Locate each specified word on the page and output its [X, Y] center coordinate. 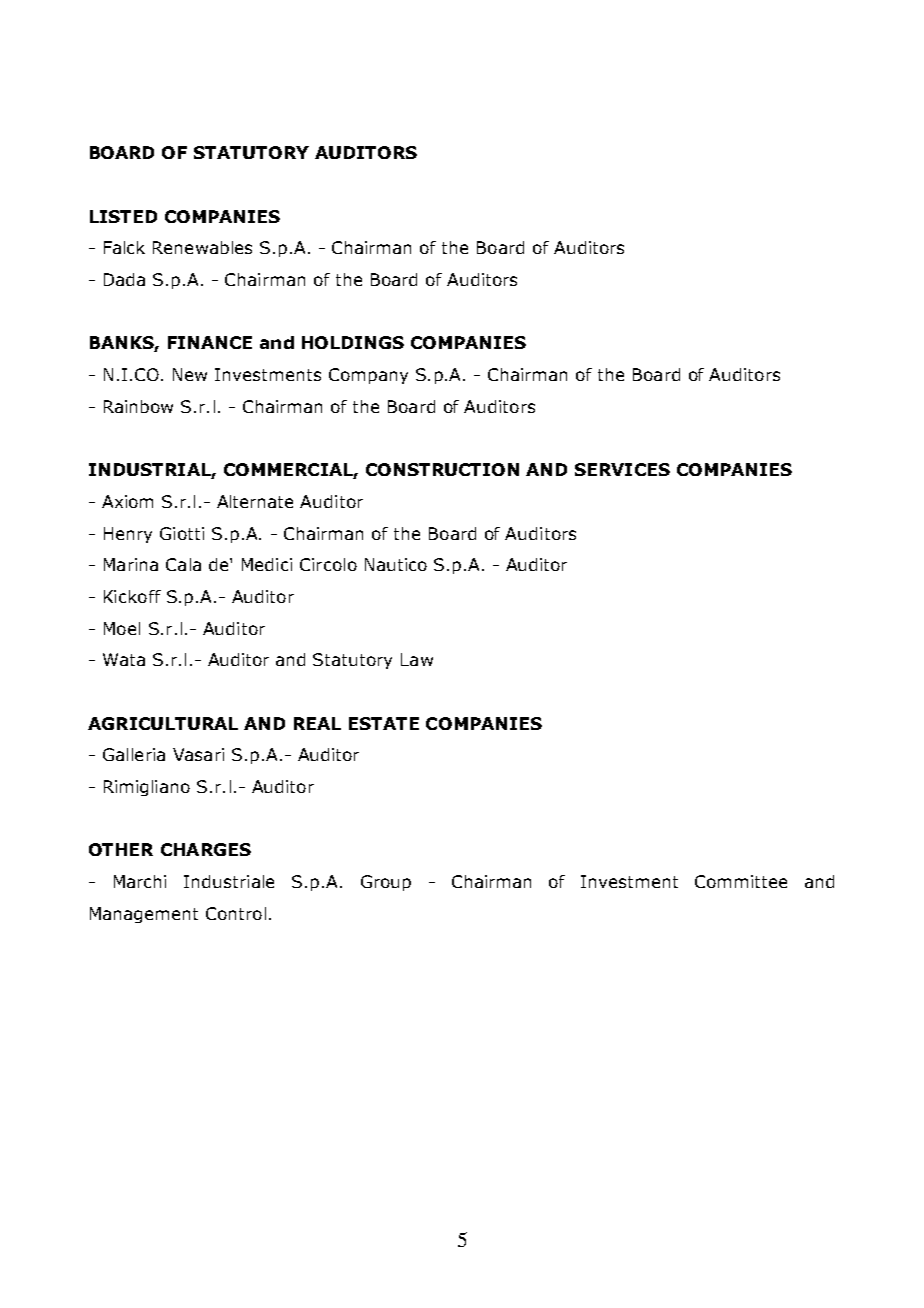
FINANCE [210, 342]
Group [386, 883]
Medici [267, 564]
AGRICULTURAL [163, 723]
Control [236, 913]
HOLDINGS [353, 342]
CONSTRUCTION [442, 469]
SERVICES [622, 469]
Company [368, 376]
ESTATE [384, 723]
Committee [741, 881]
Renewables [202, 247]
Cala [183, 564]
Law [417, 659]
